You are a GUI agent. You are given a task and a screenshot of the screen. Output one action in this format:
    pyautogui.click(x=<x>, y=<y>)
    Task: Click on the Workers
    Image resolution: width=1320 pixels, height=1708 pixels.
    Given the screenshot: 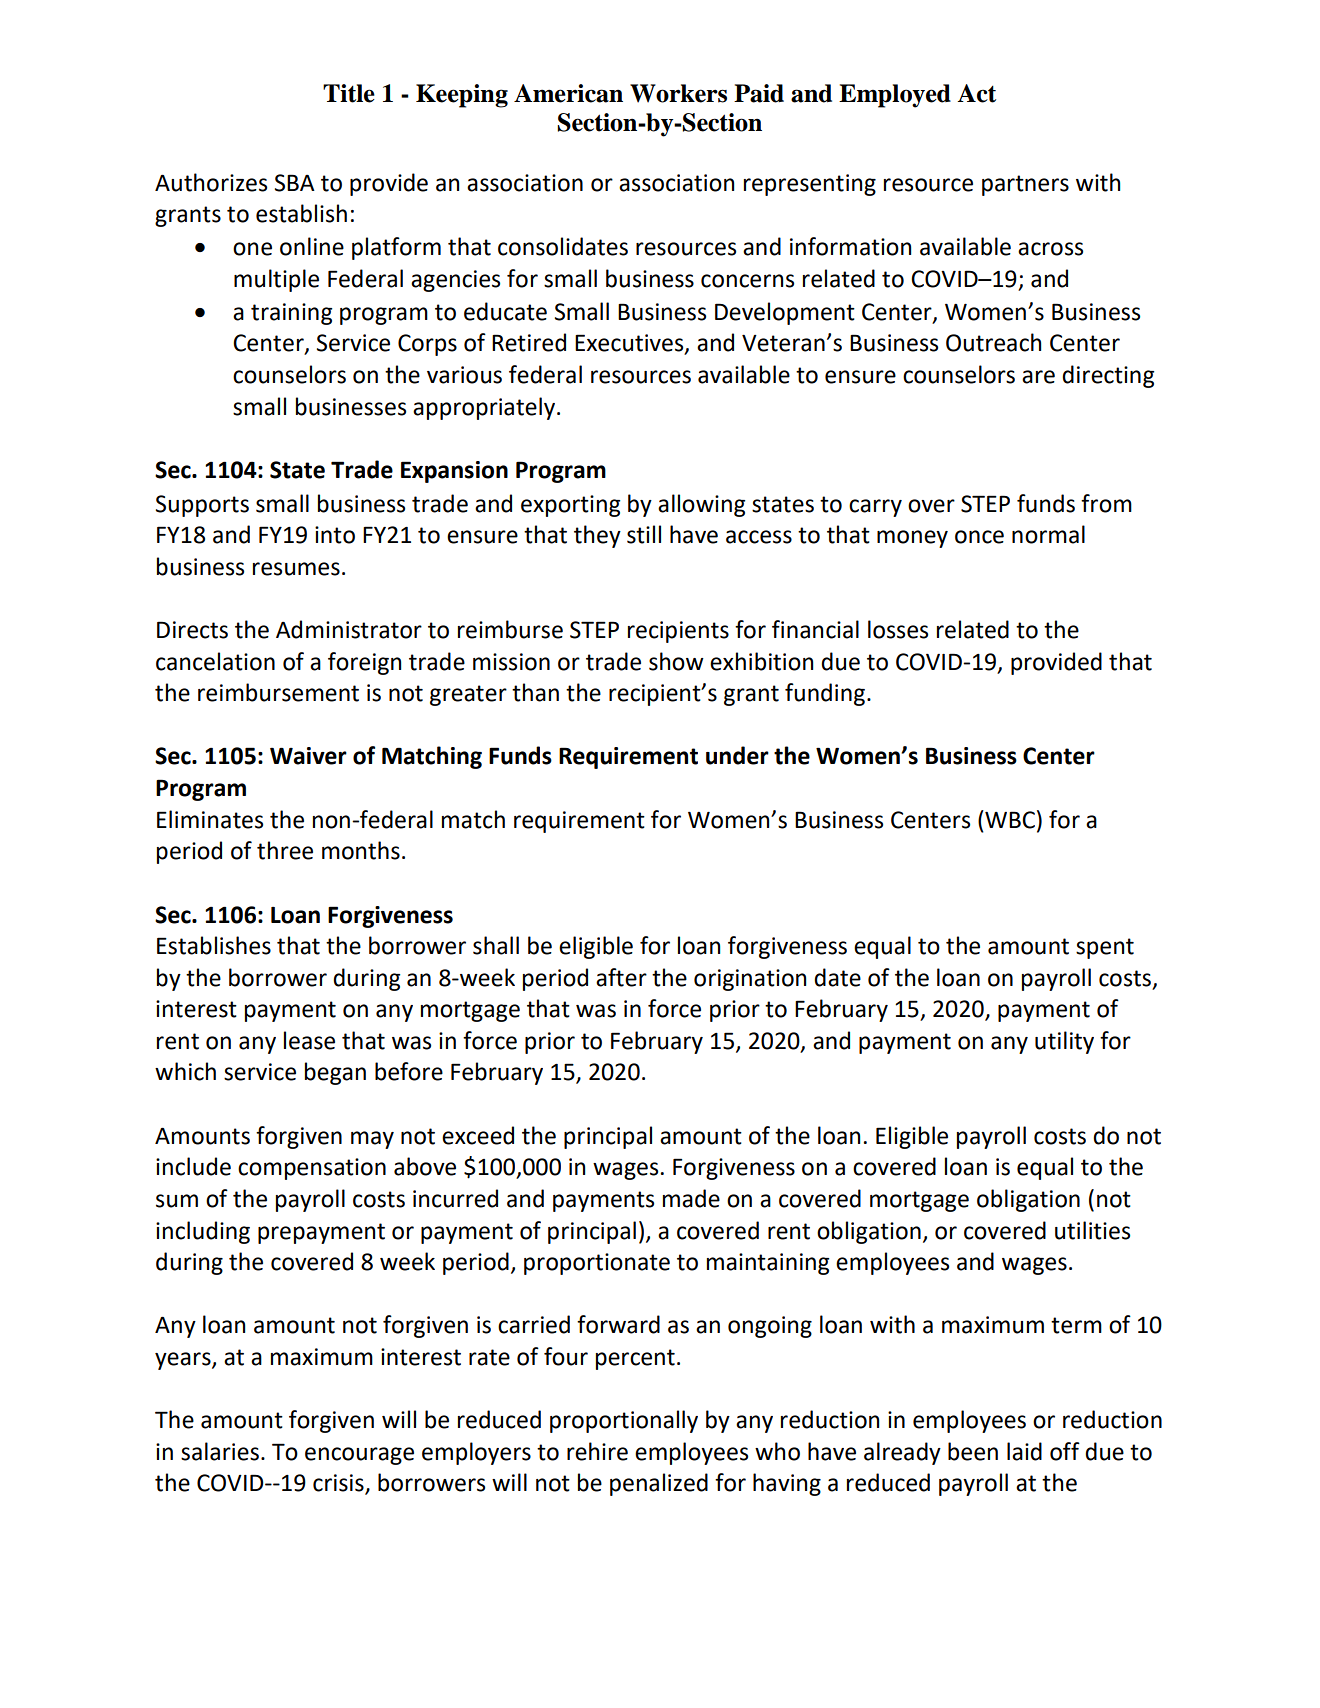 What is the action you would take?
    pyautogui.click(x=678, y=93)
